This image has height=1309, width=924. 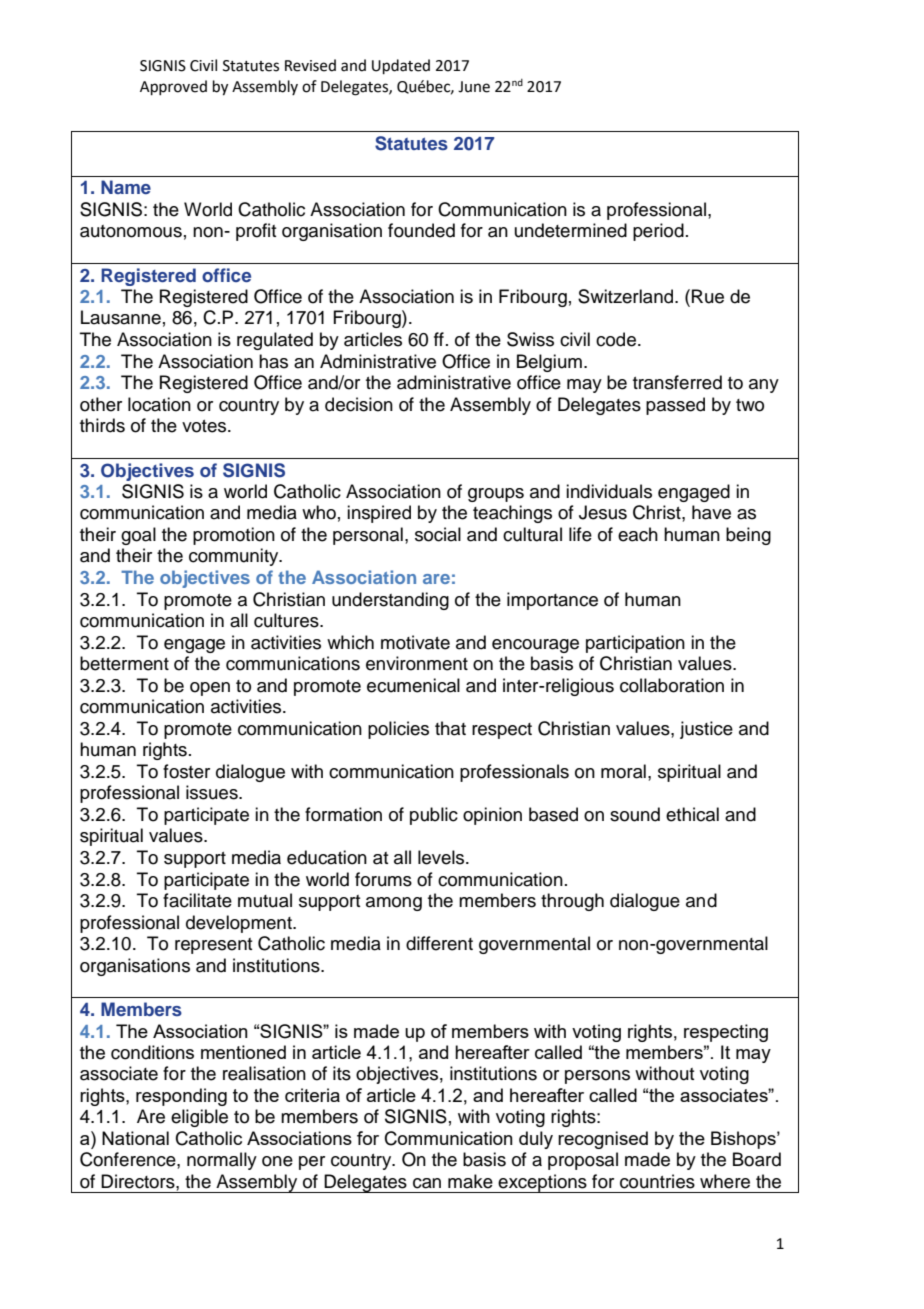 I want to click on Approved, so click(x=173, y=87).
